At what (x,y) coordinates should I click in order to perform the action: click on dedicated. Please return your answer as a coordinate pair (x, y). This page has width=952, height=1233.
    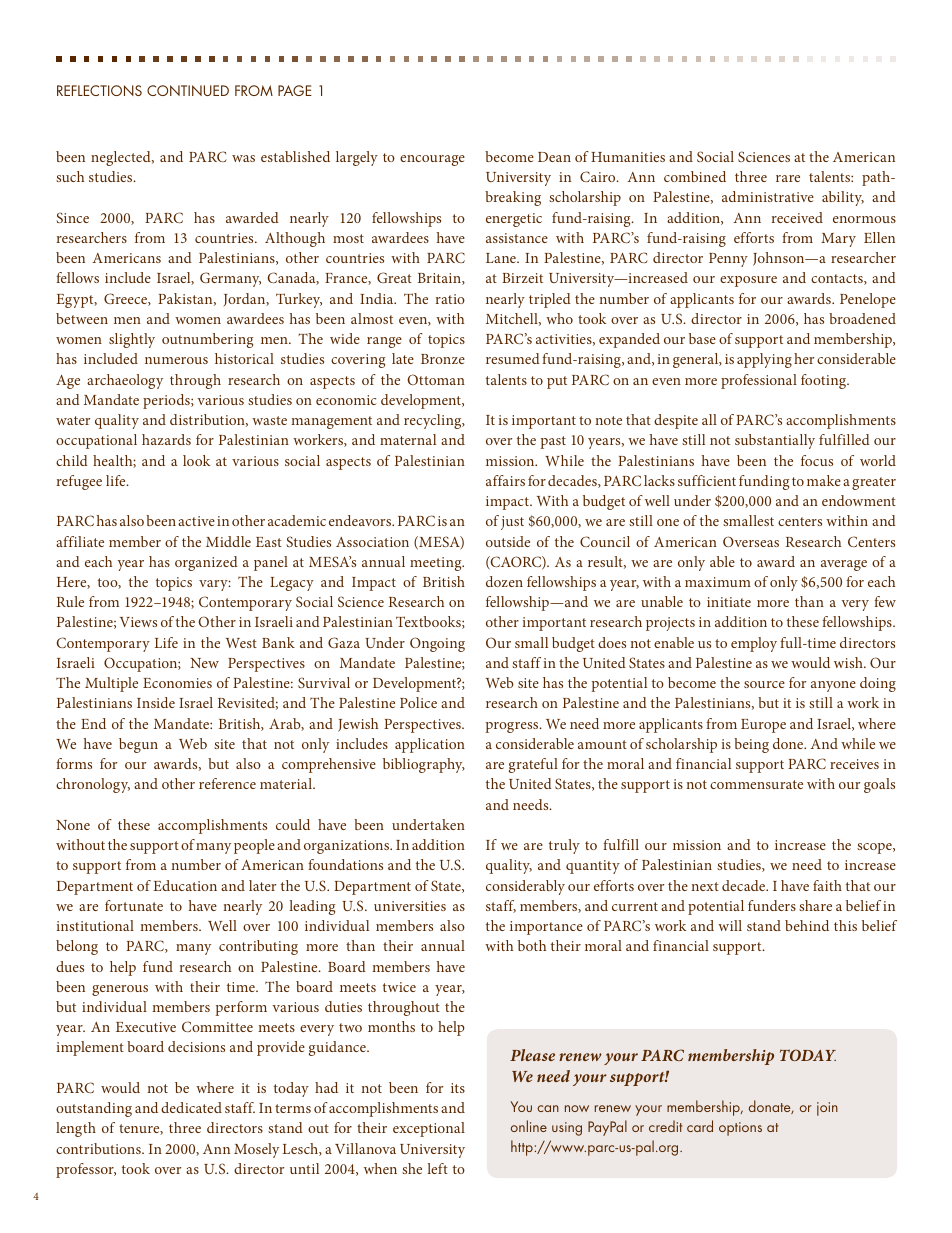
    Looking at the image, I should click on (191, 1107).
